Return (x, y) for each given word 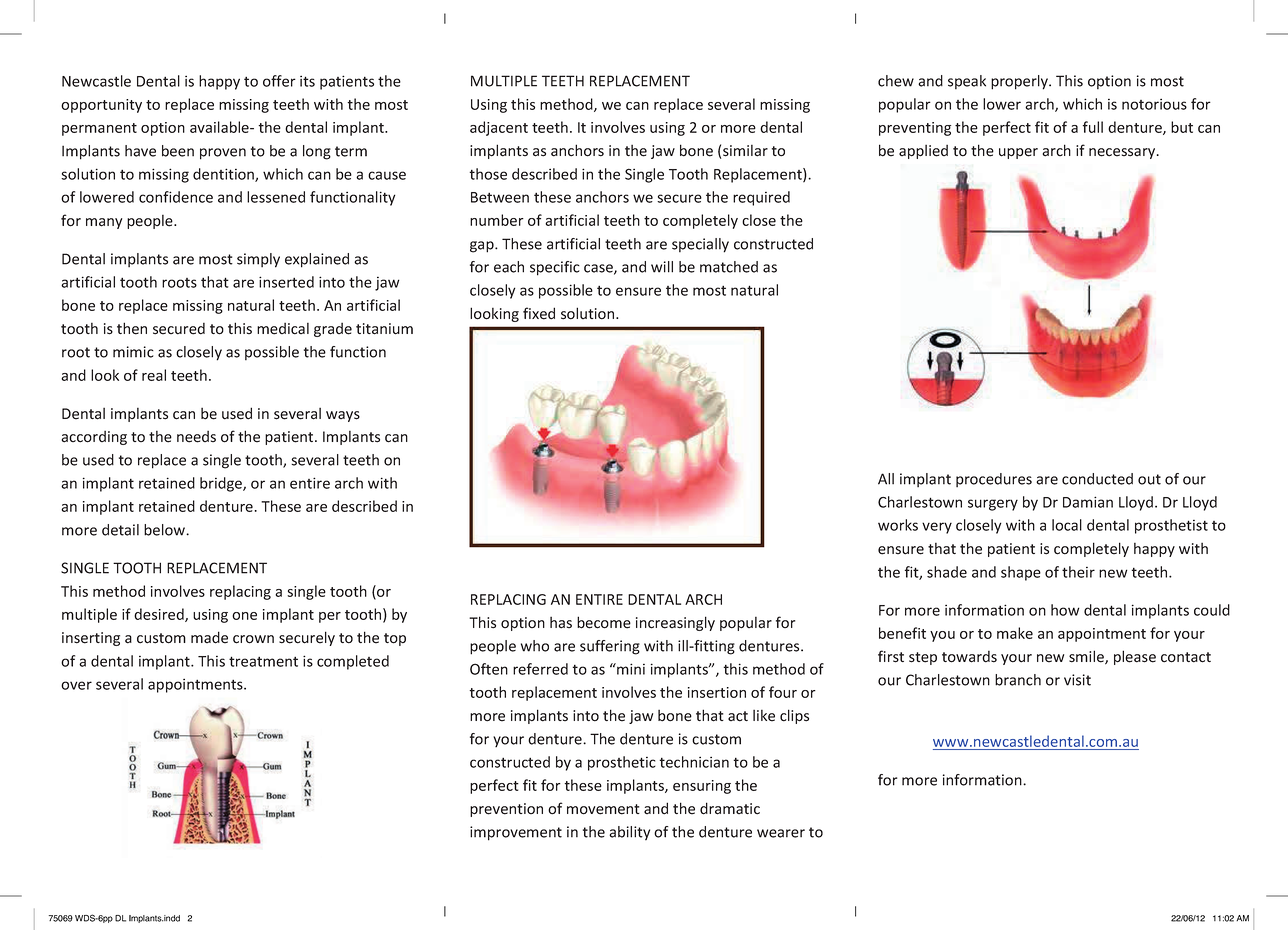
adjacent (499, 128)
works (898, 525)
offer (279, 81)
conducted (1097, 479)
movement (603, 809)
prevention (506, 810)
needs (196, 437)
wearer (781, 833)
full (1093, 127)
